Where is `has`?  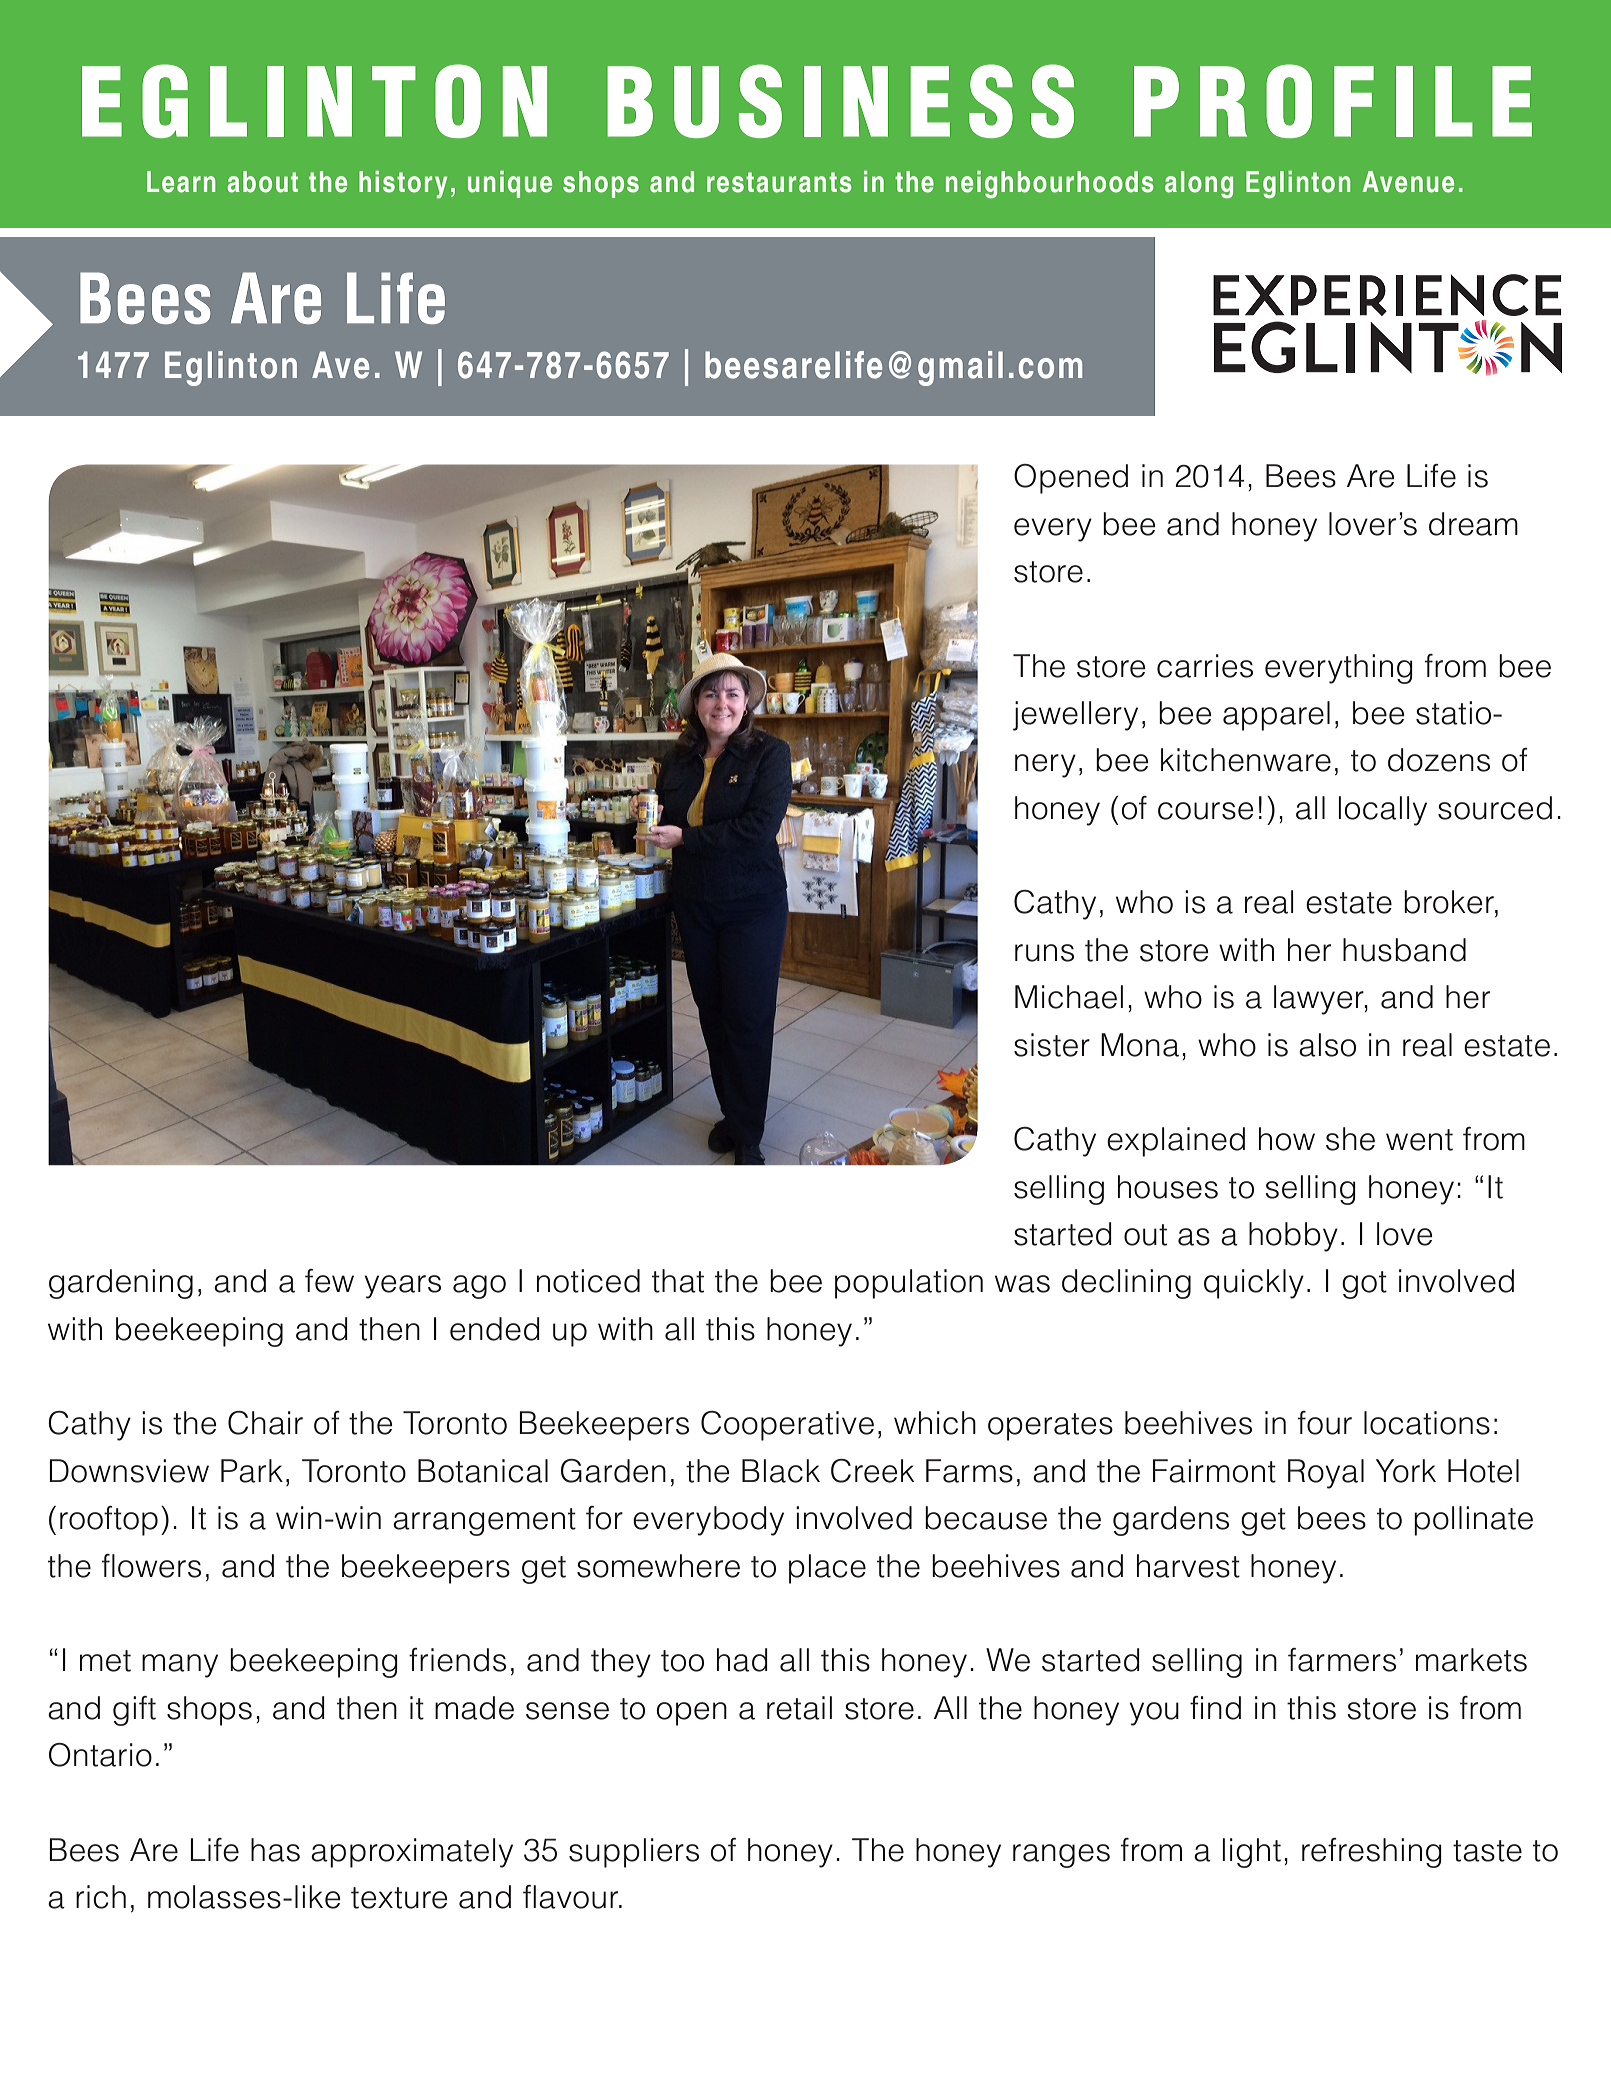 has is located at coordinates (275, 1850).
